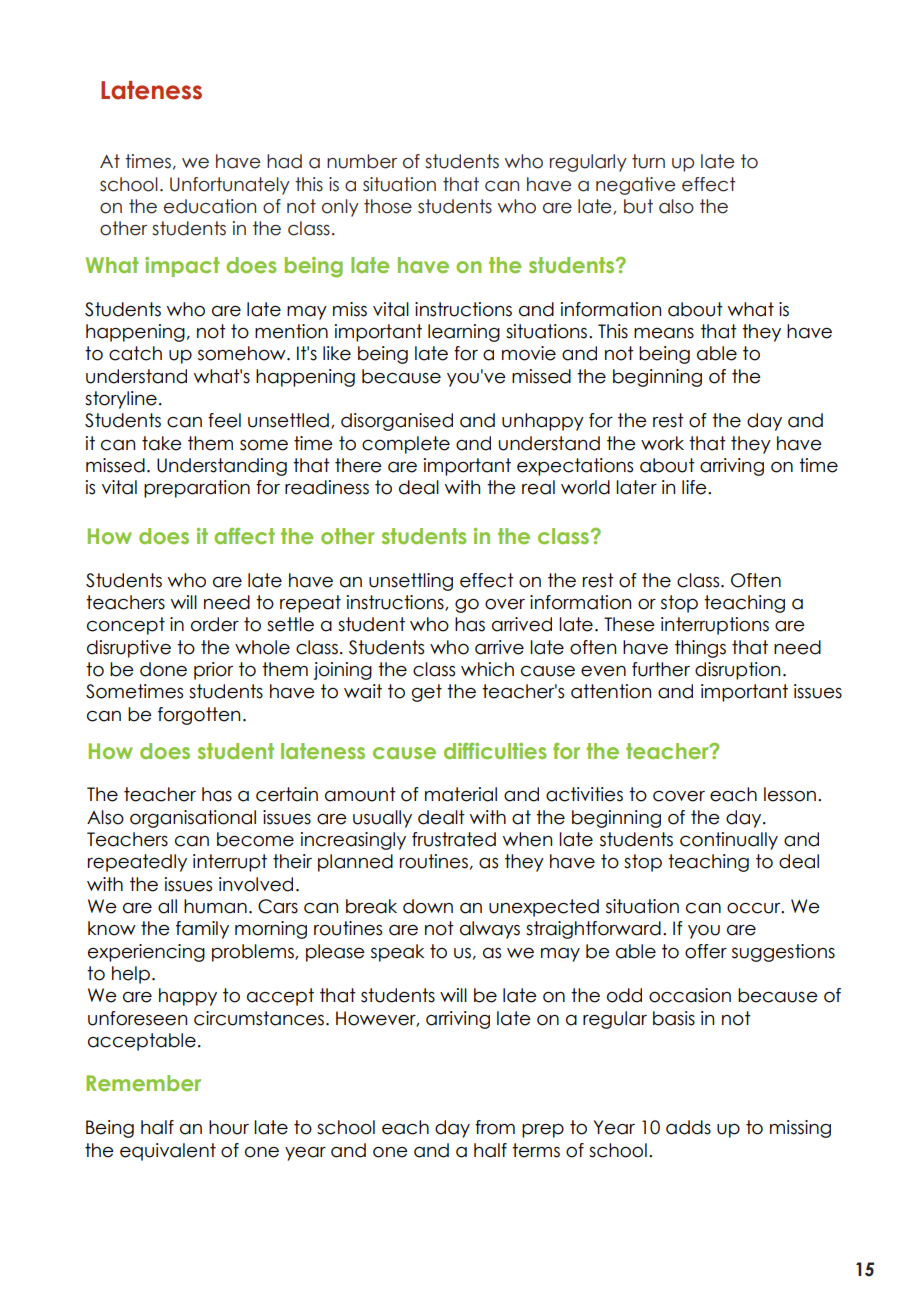 This screenshot has height=1307, width=924. I want to click on organisational, so click(193, 819).
